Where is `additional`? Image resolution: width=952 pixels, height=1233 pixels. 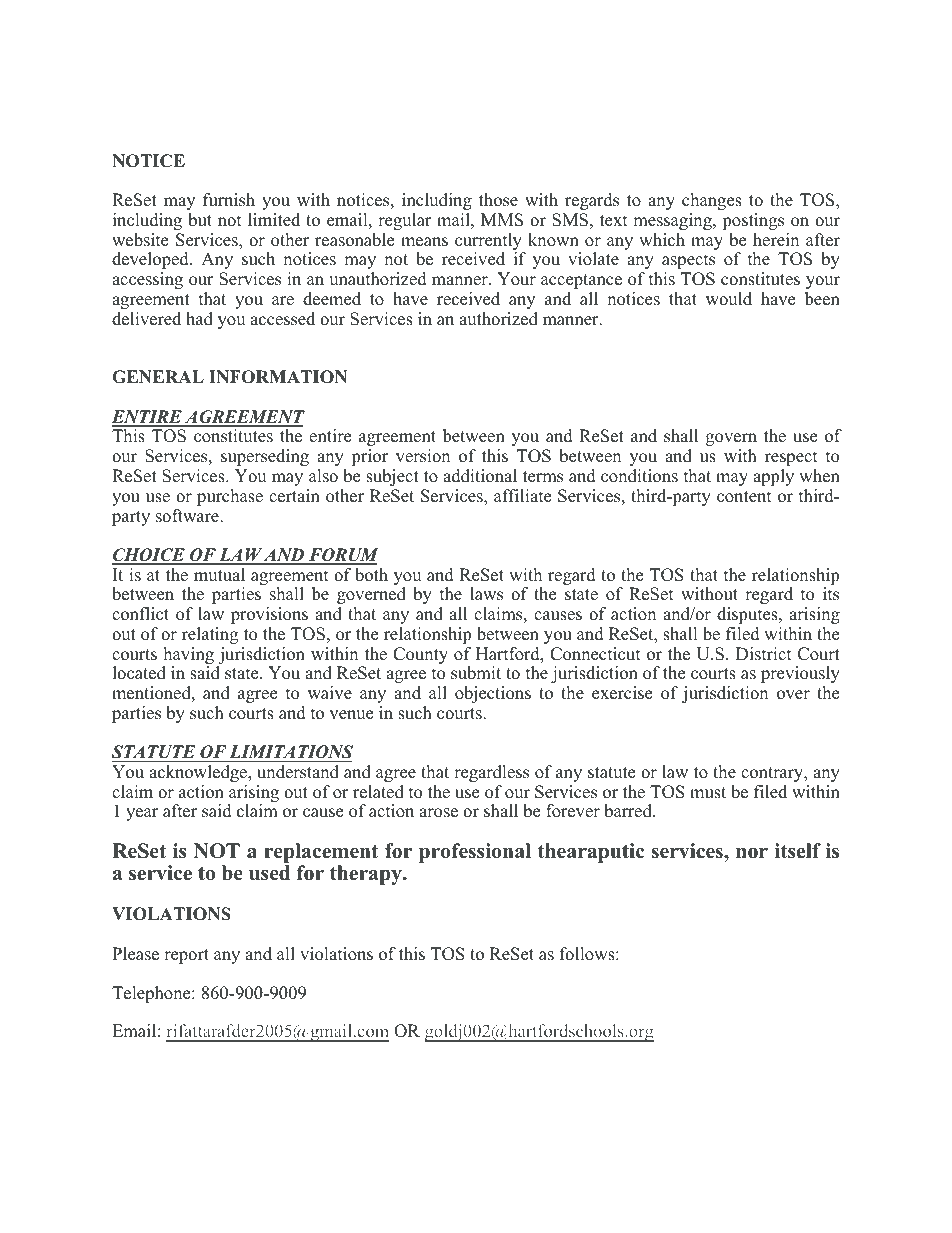
additional is located at coordinates (480, 476).
